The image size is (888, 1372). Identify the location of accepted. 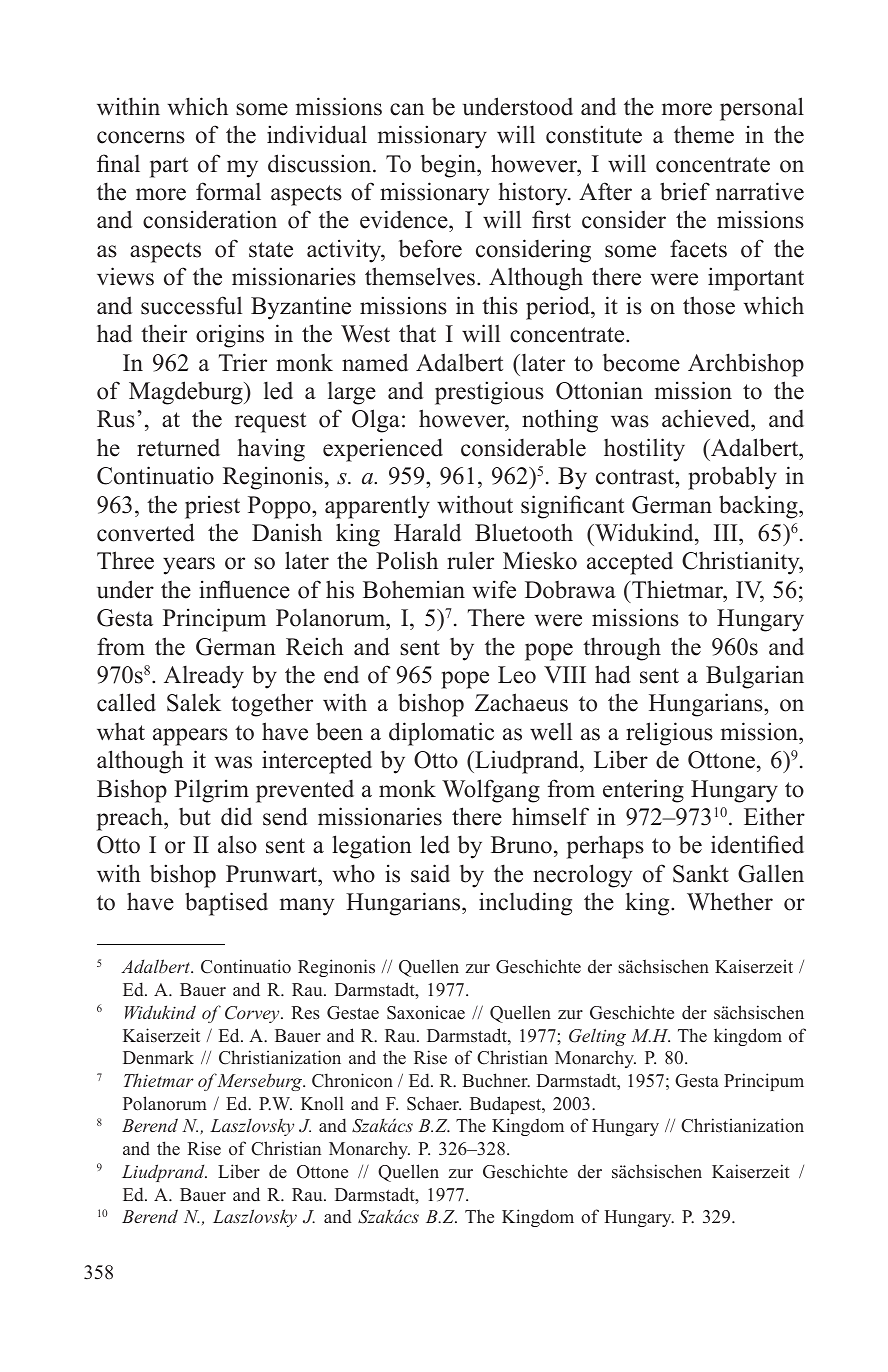
(630, 563).
